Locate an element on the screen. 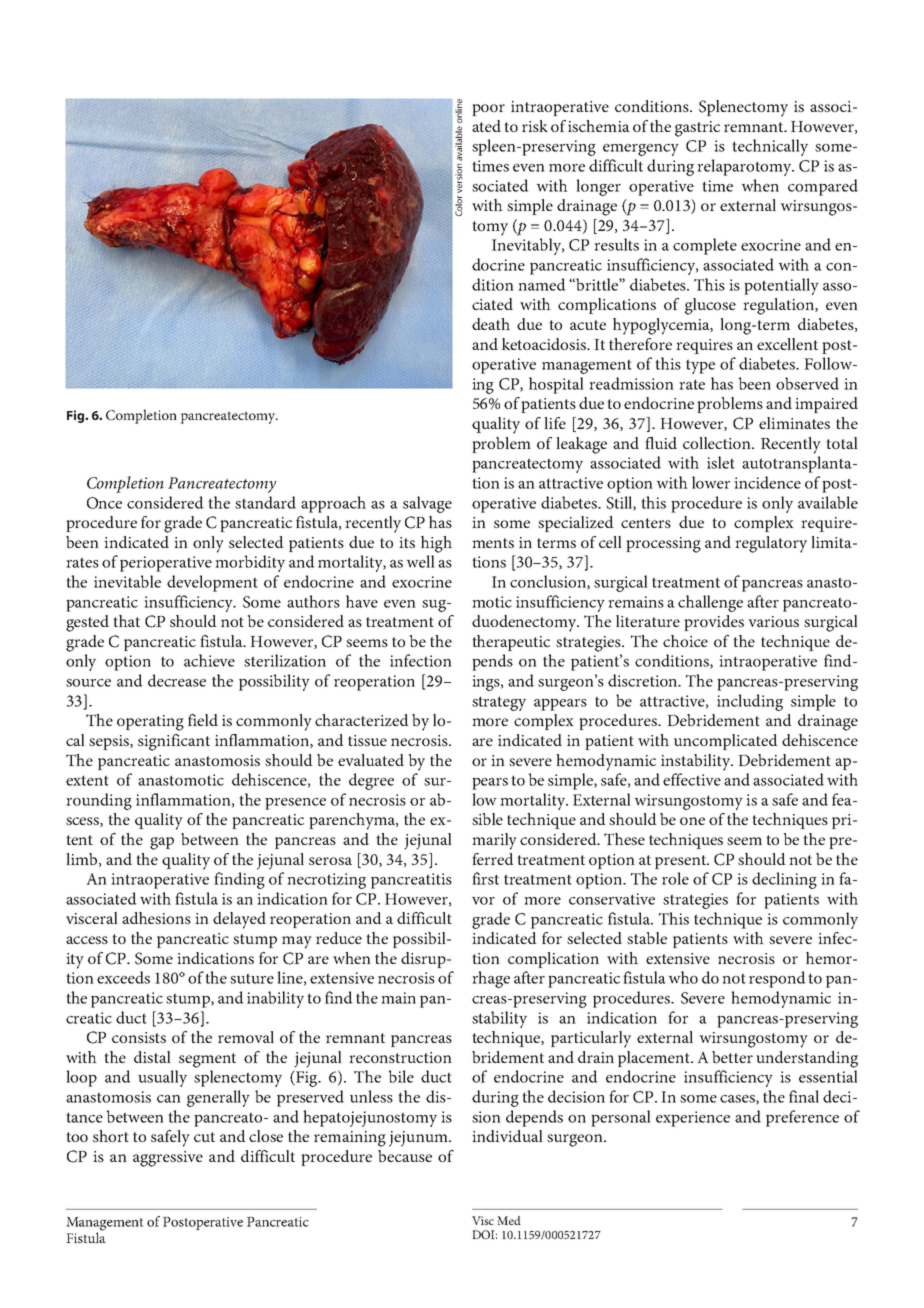 The width and height of the screenshot is (924, 1308). declining is located at coordinates (784, 880).
